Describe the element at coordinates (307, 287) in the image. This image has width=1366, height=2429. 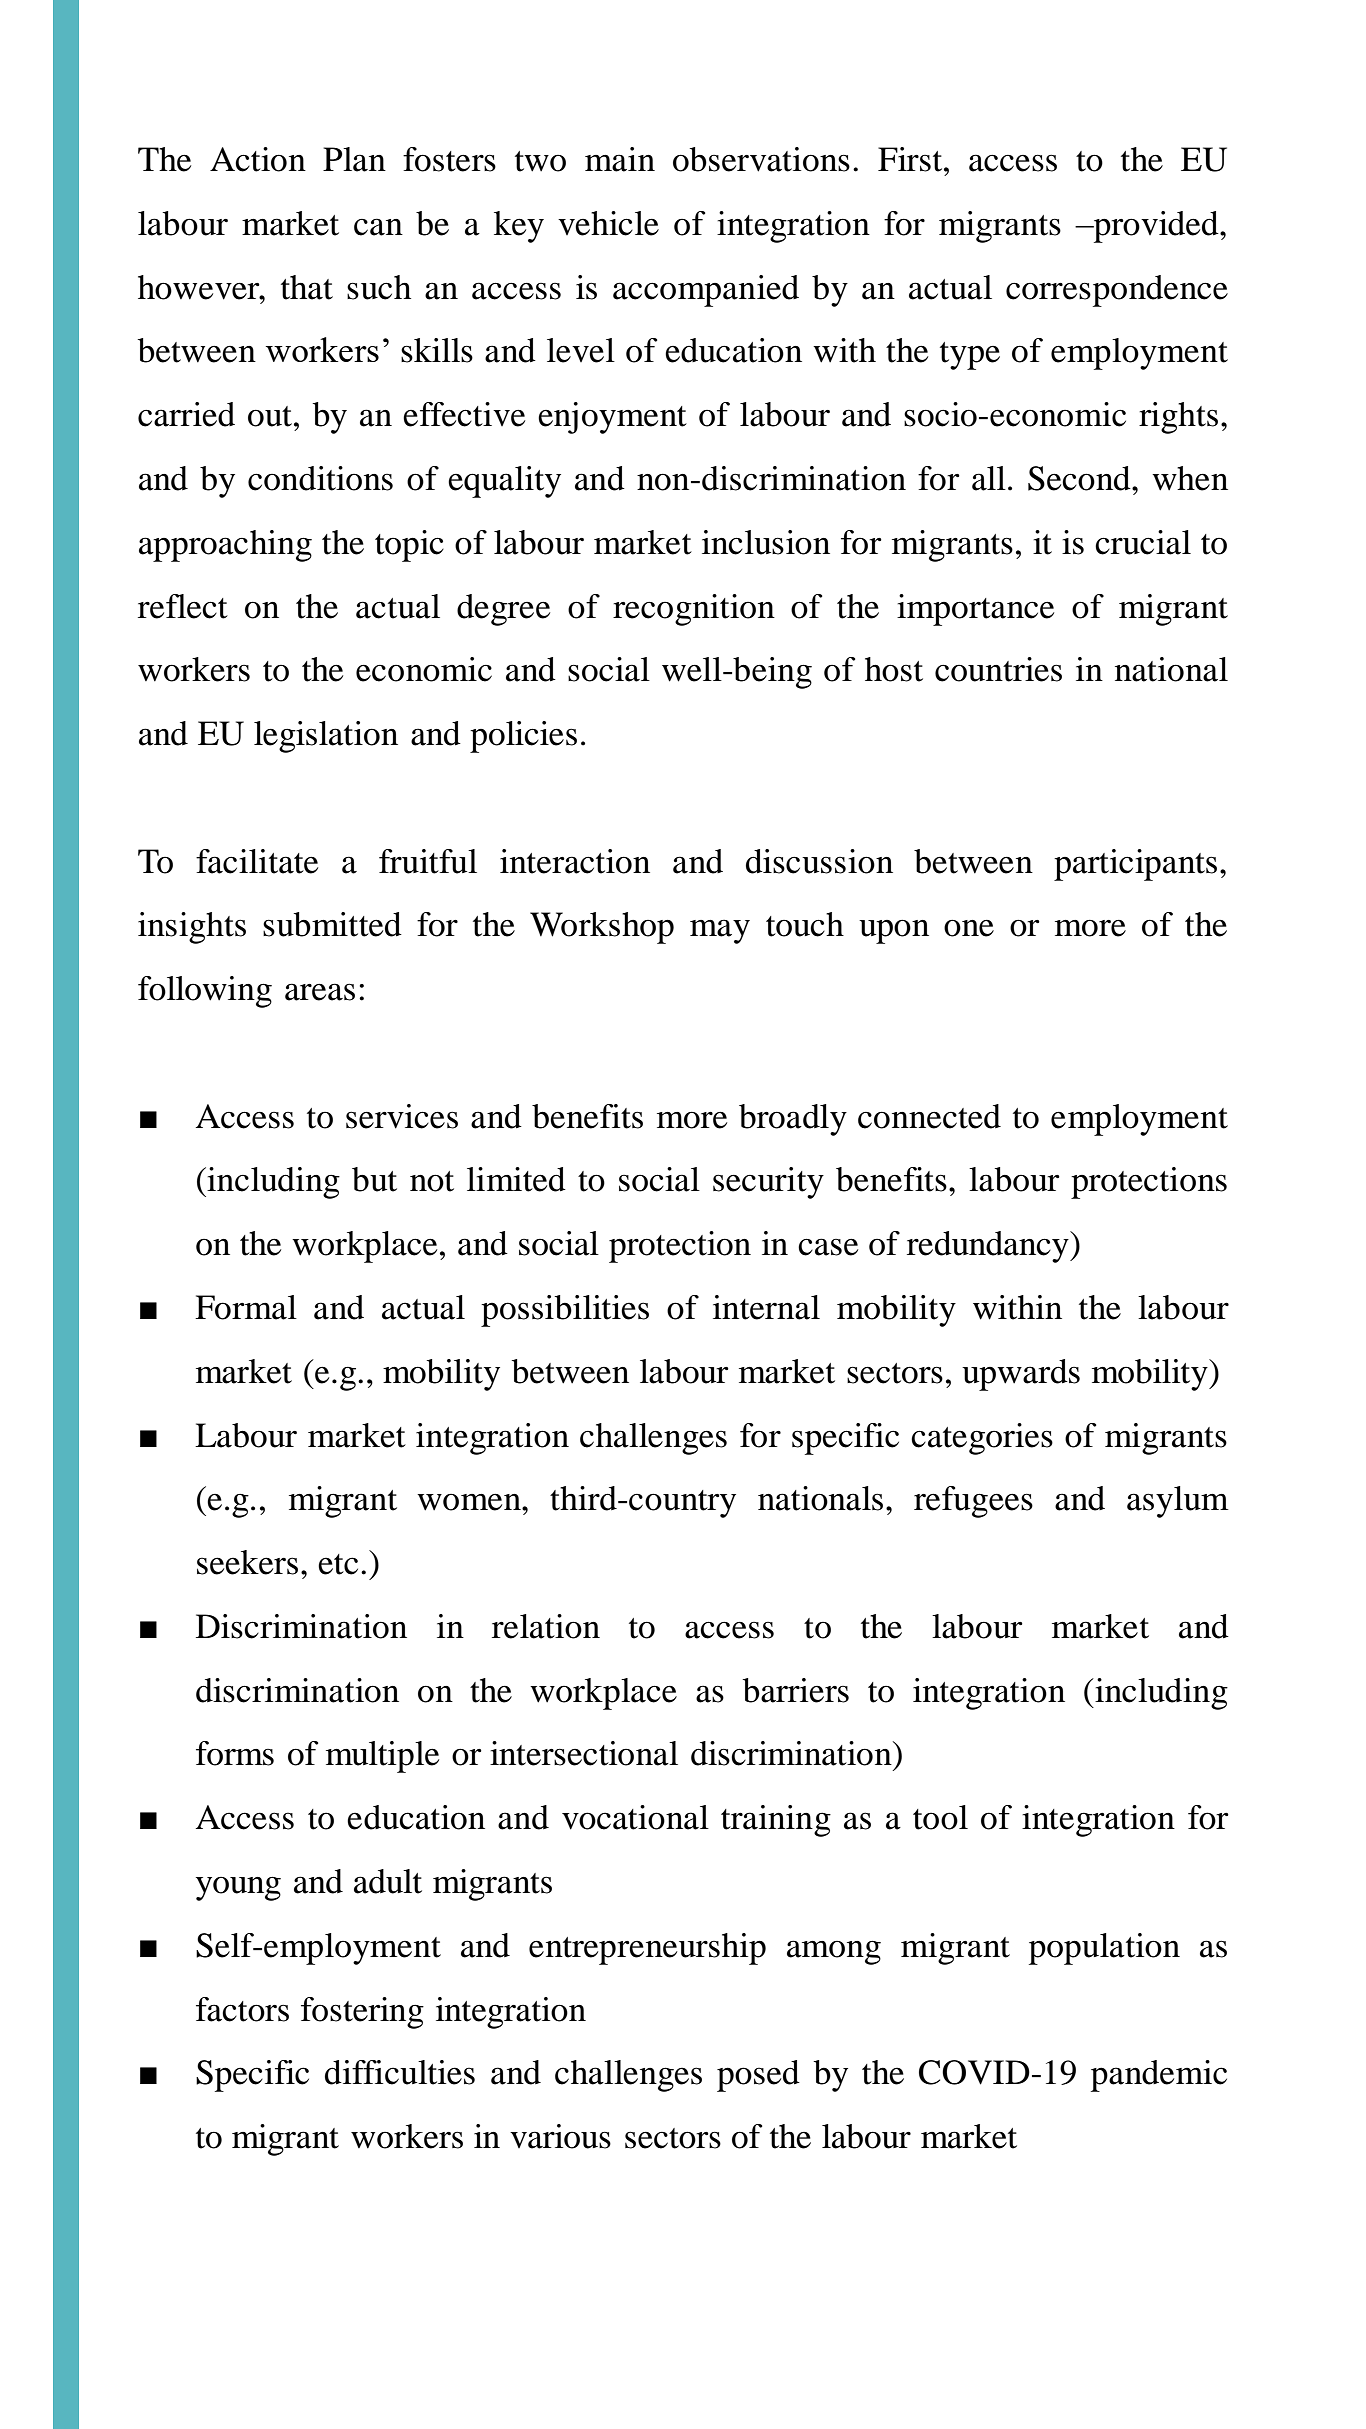
I see `that` at that location.
